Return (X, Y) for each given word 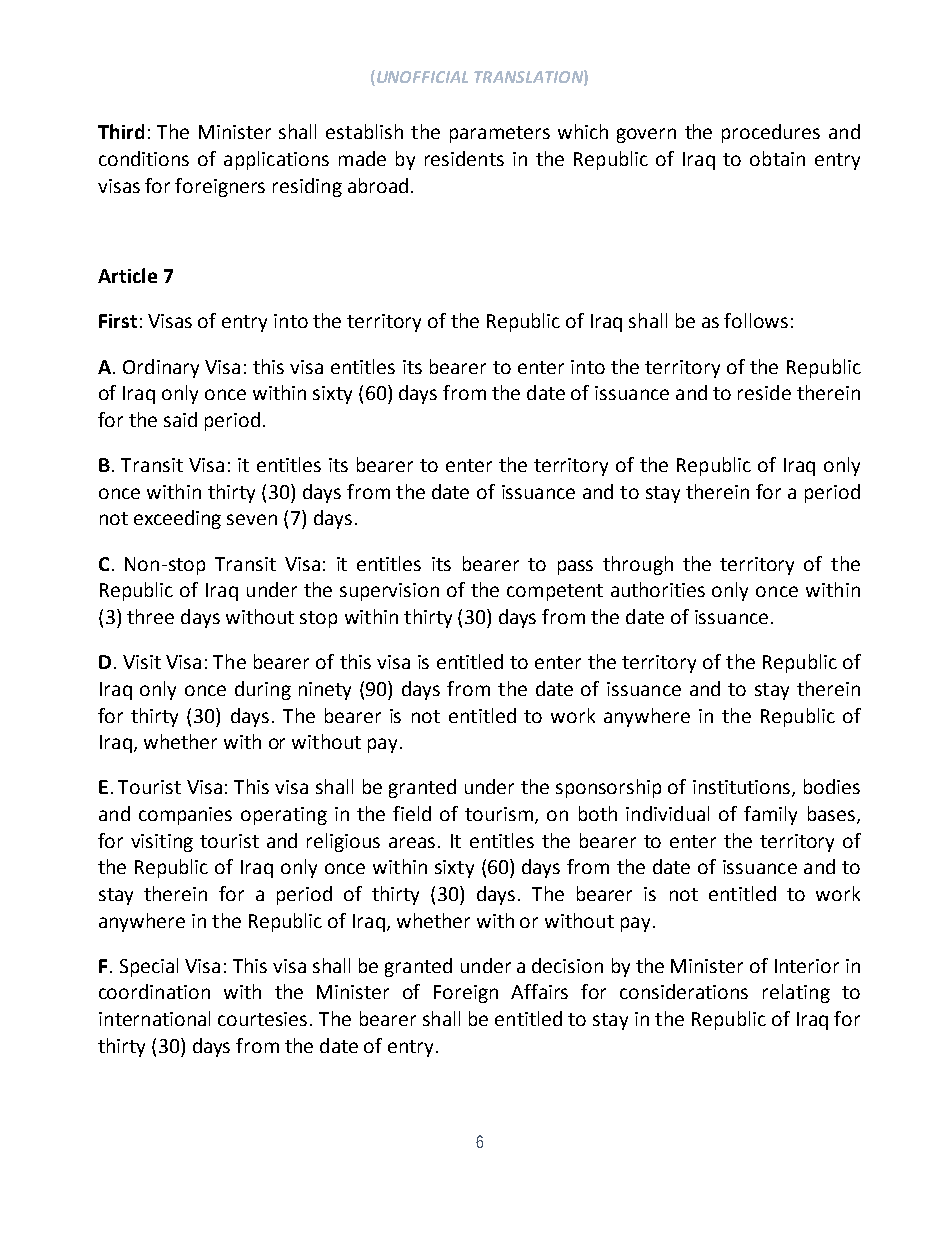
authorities (658, 589)
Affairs (539, 991)
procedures (771, 133)
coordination (154, 991)
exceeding (177, 519)
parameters (500, 134)
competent (555, 592)
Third (121, 131)
